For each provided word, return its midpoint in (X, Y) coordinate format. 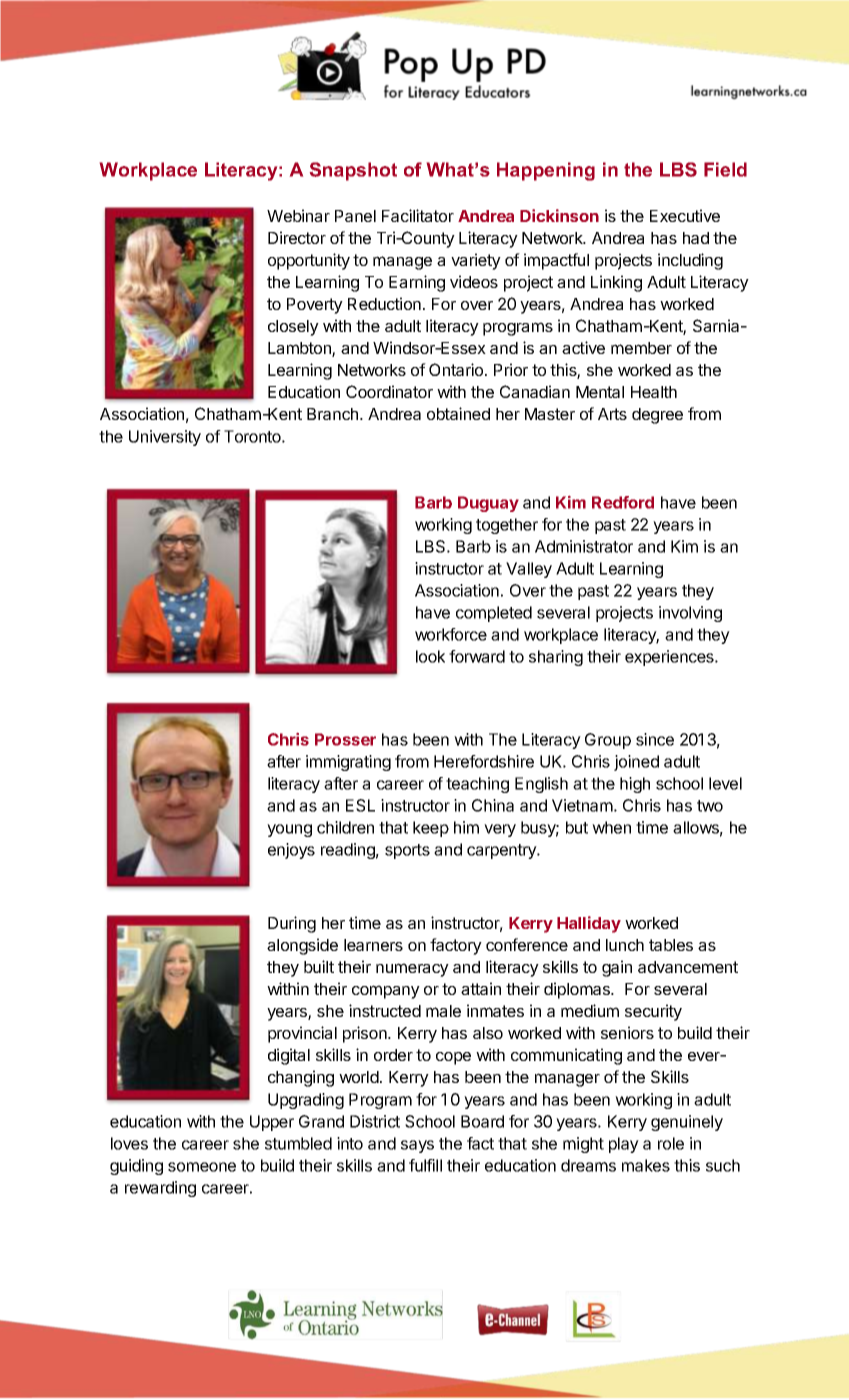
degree (657, 416)
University (165, 438)
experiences (670, 658)
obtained (458, 413)
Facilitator (418, 215)
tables (671, 945)
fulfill (425, 1165)
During (292, 924)
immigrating (348, 763)
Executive (685, 215)
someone (202, 1167)
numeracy (412, 970)
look (430, 656)
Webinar (298, 215)
